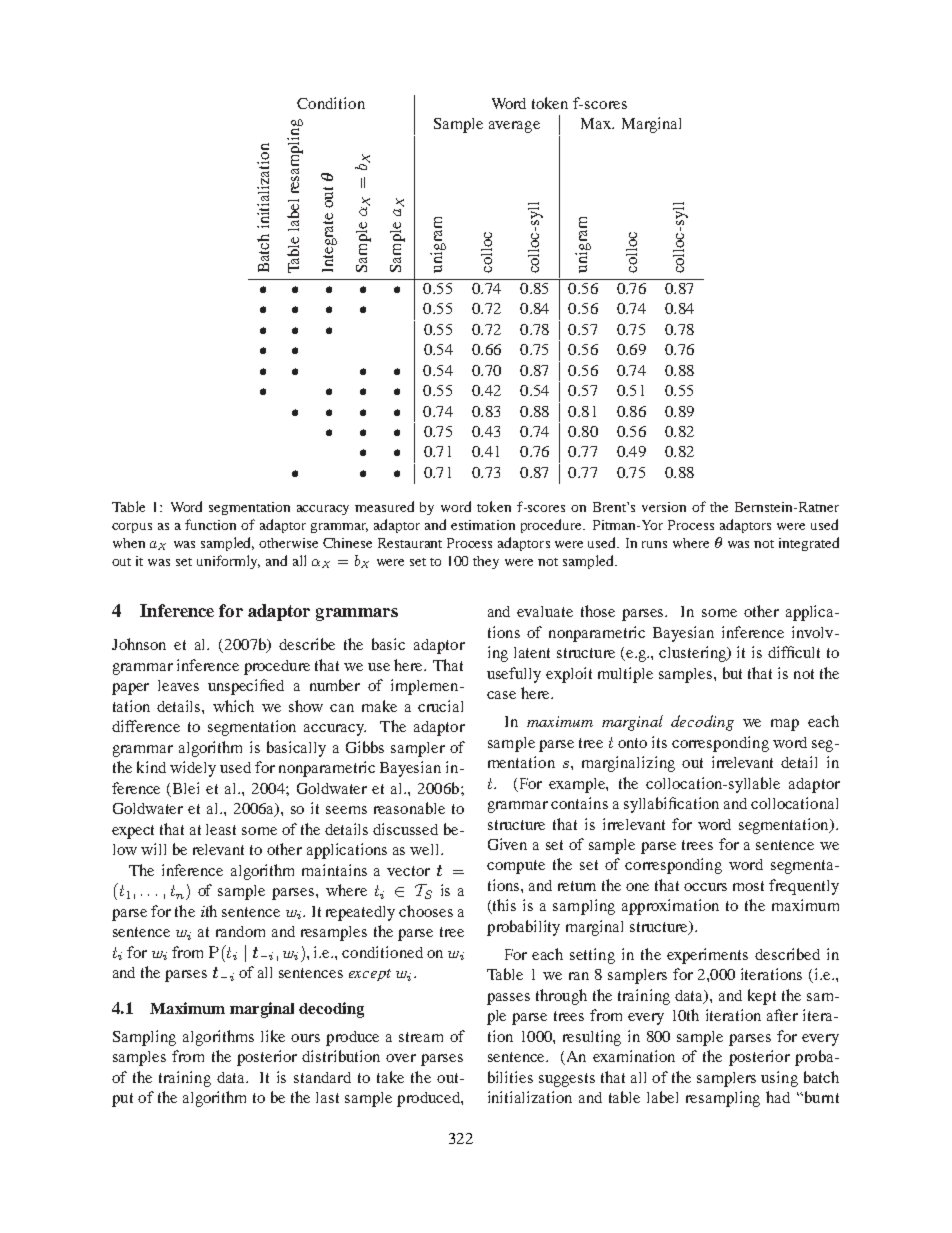 The width and height of the screenshot is (952, 1233). Describe the element at coordinates (514, 127) in the screenshot. I see `average` at that location.
